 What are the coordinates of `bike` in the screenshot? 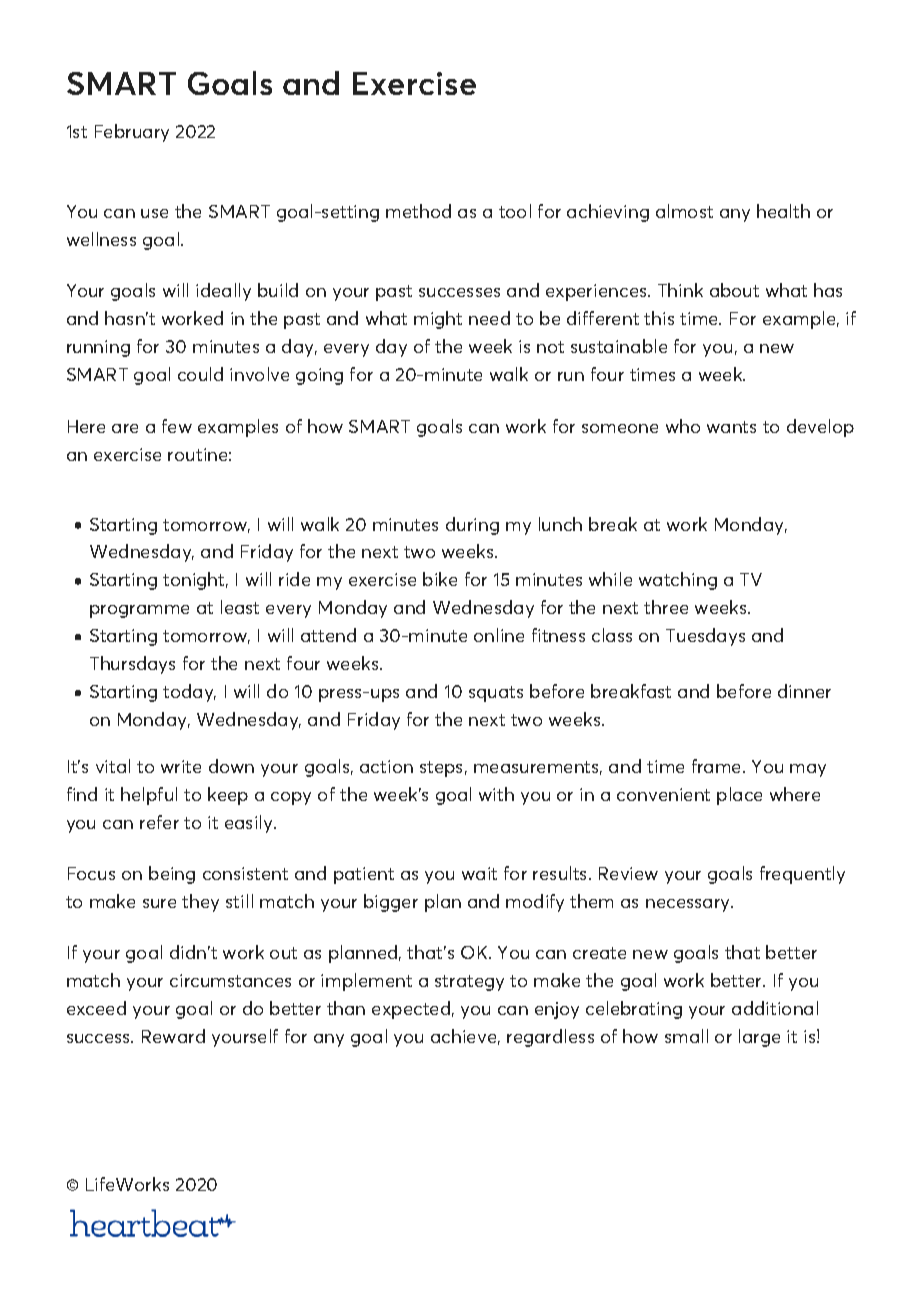 It's located at (440, 579).
